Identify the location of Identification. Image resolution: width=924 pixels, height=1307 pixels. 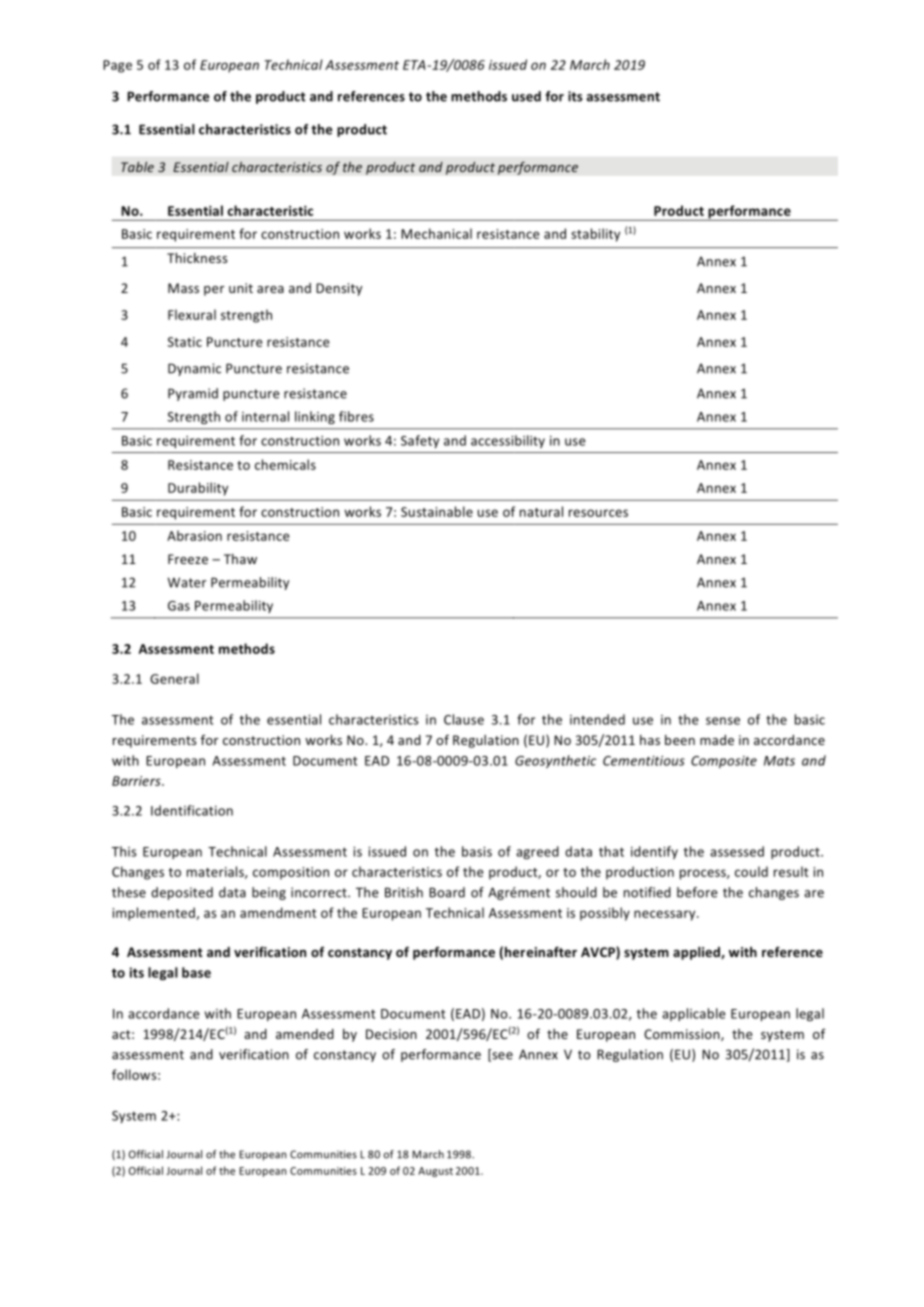
(192, 810).
